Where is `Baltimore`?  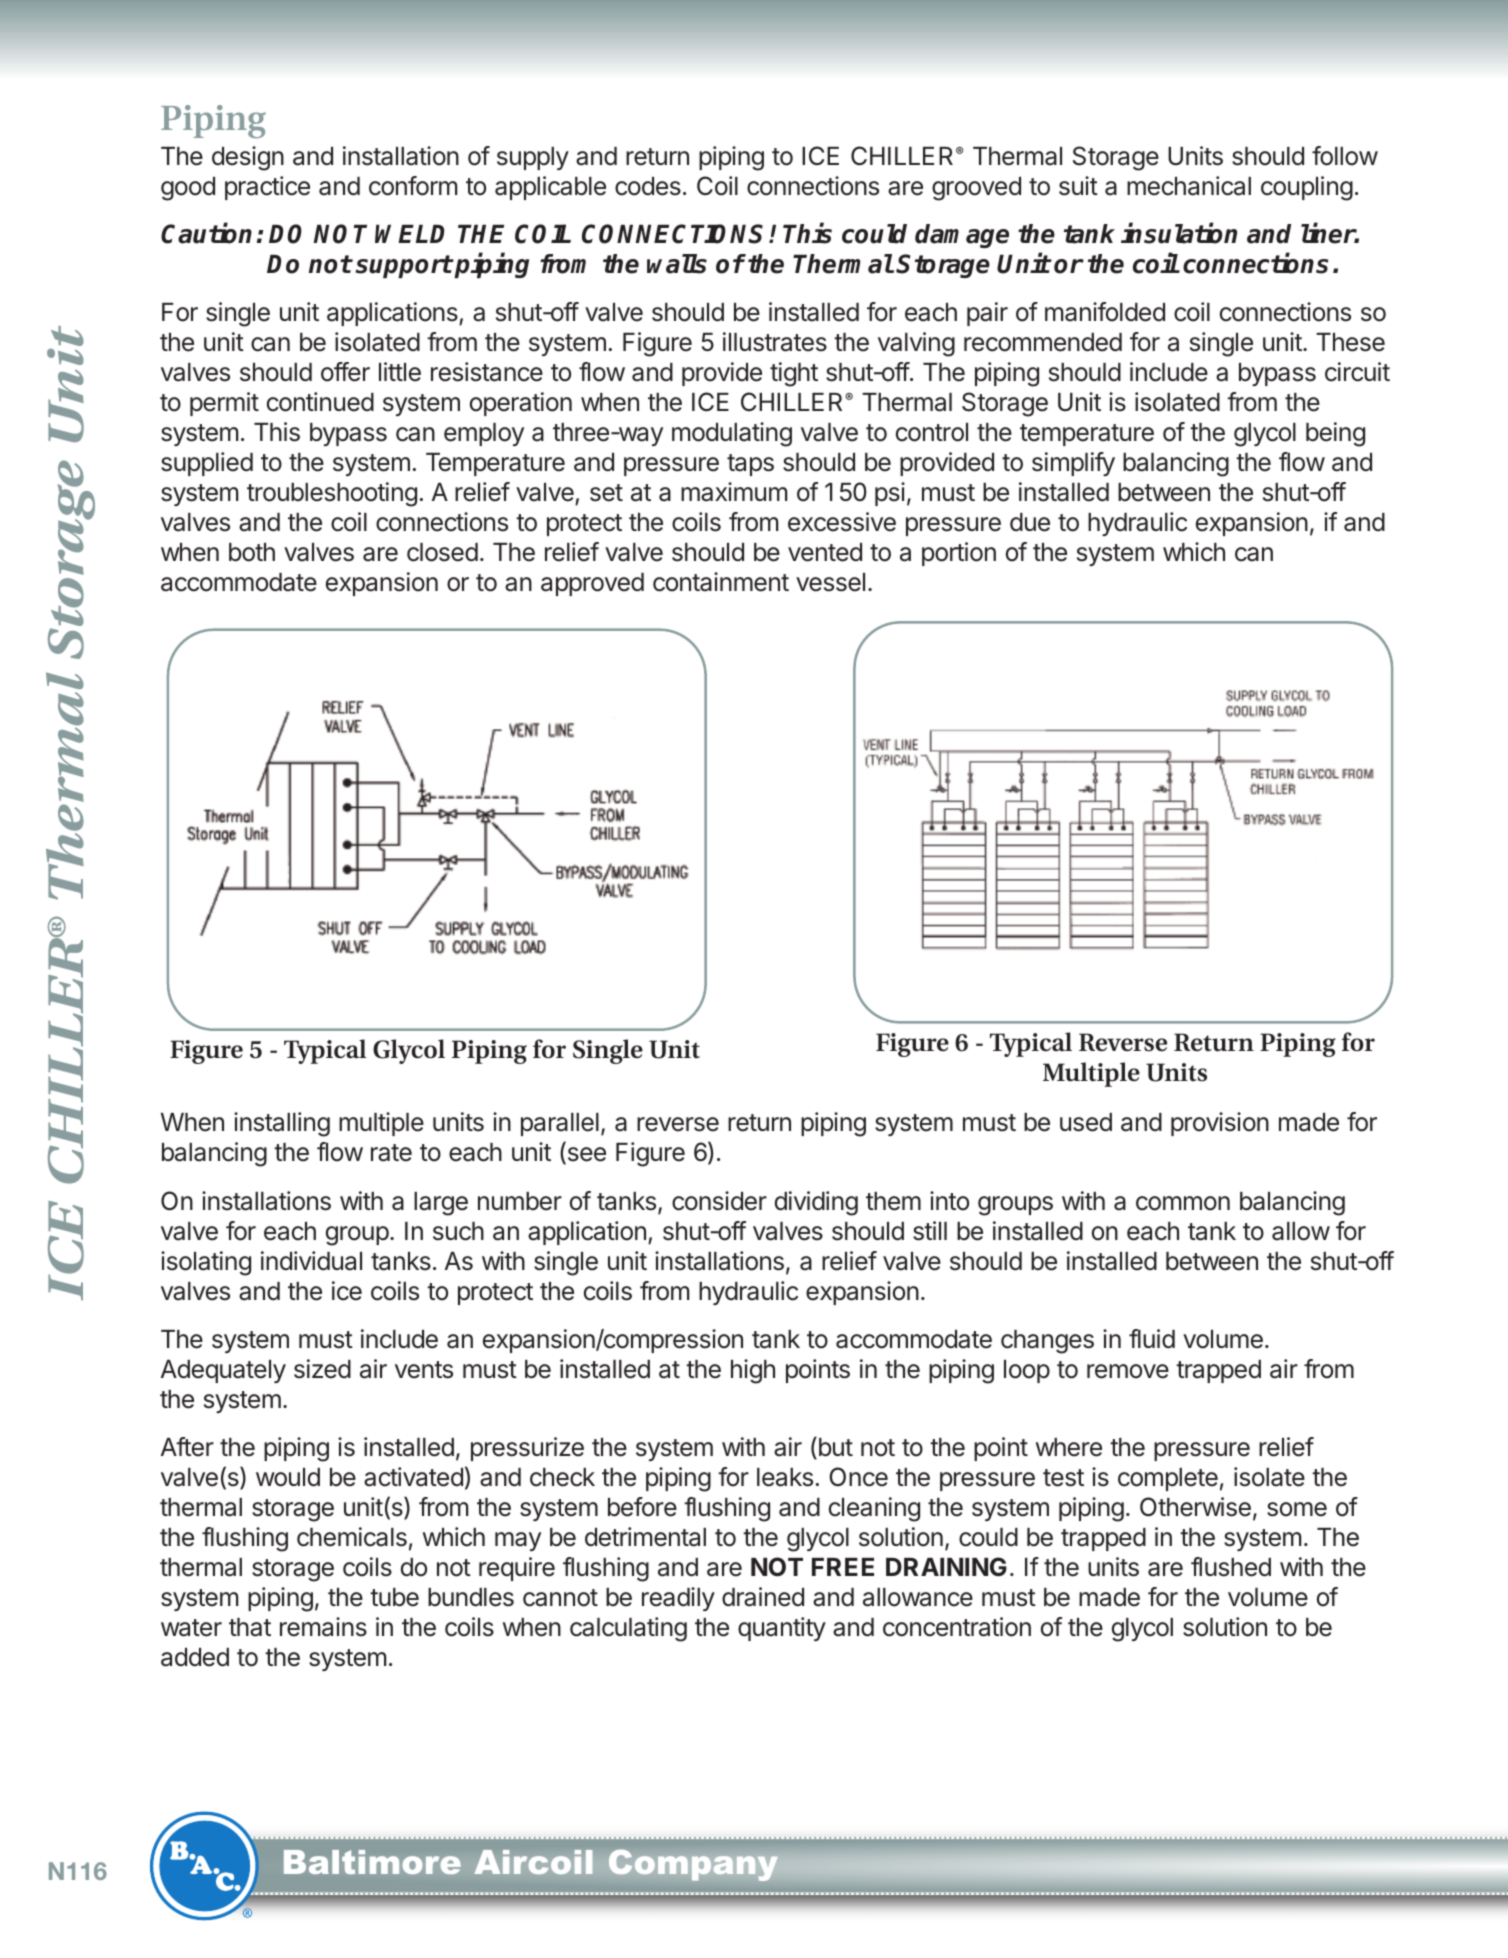
Baltimore is located at coordinates (372, 1862).
